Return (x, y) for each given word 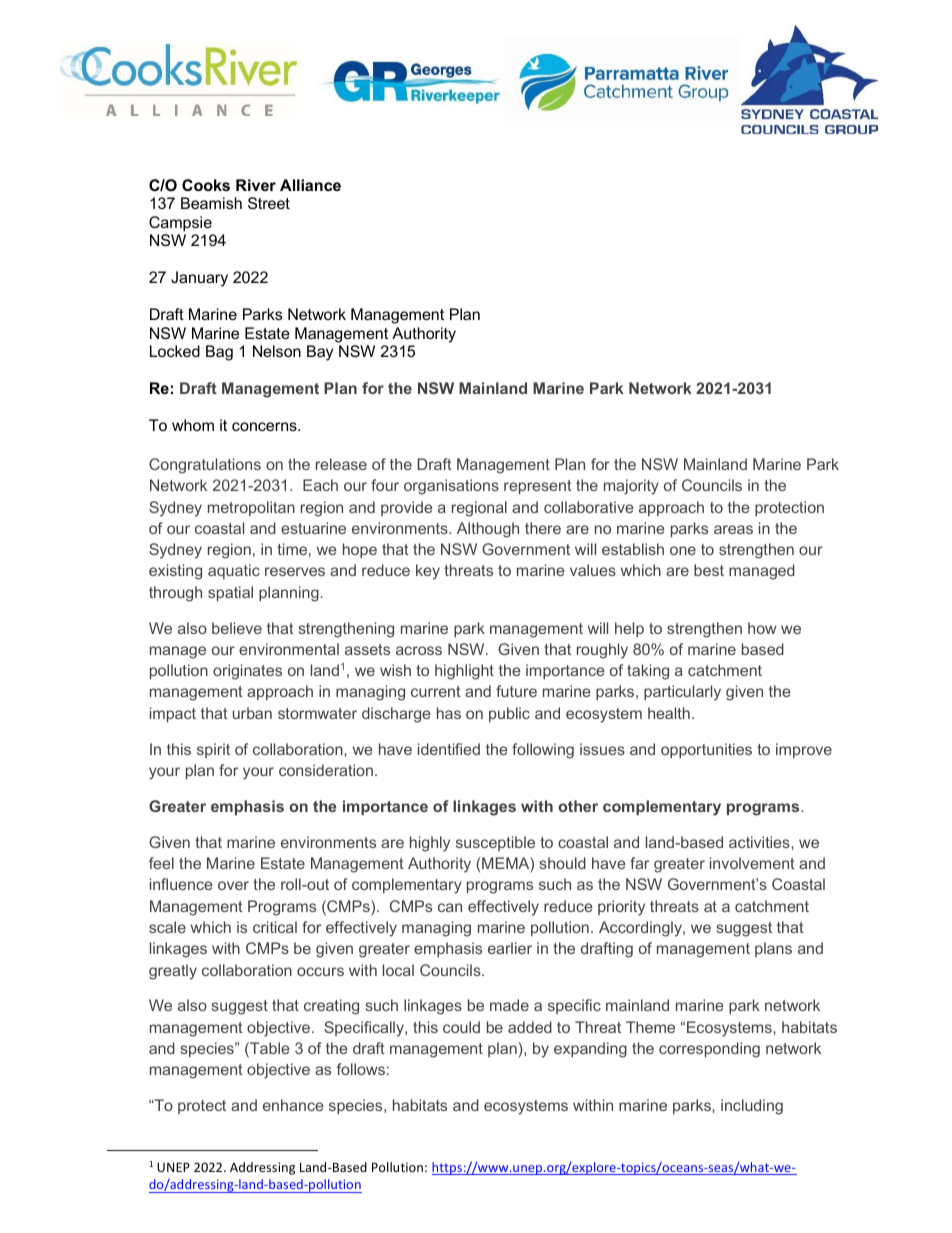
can (450, 907)
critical (275, 927)
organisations (451, 487)
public (509, 714)
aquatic (234, 571)
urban (252, 713)
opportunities (706, 750)
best (709, 570)
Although (488, 530)
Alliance (310, 185)
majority (631, 487)
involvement (752, 863)
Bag (219, 353)
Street (269, 203)
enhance (293, 1105)
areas (733, 529)
